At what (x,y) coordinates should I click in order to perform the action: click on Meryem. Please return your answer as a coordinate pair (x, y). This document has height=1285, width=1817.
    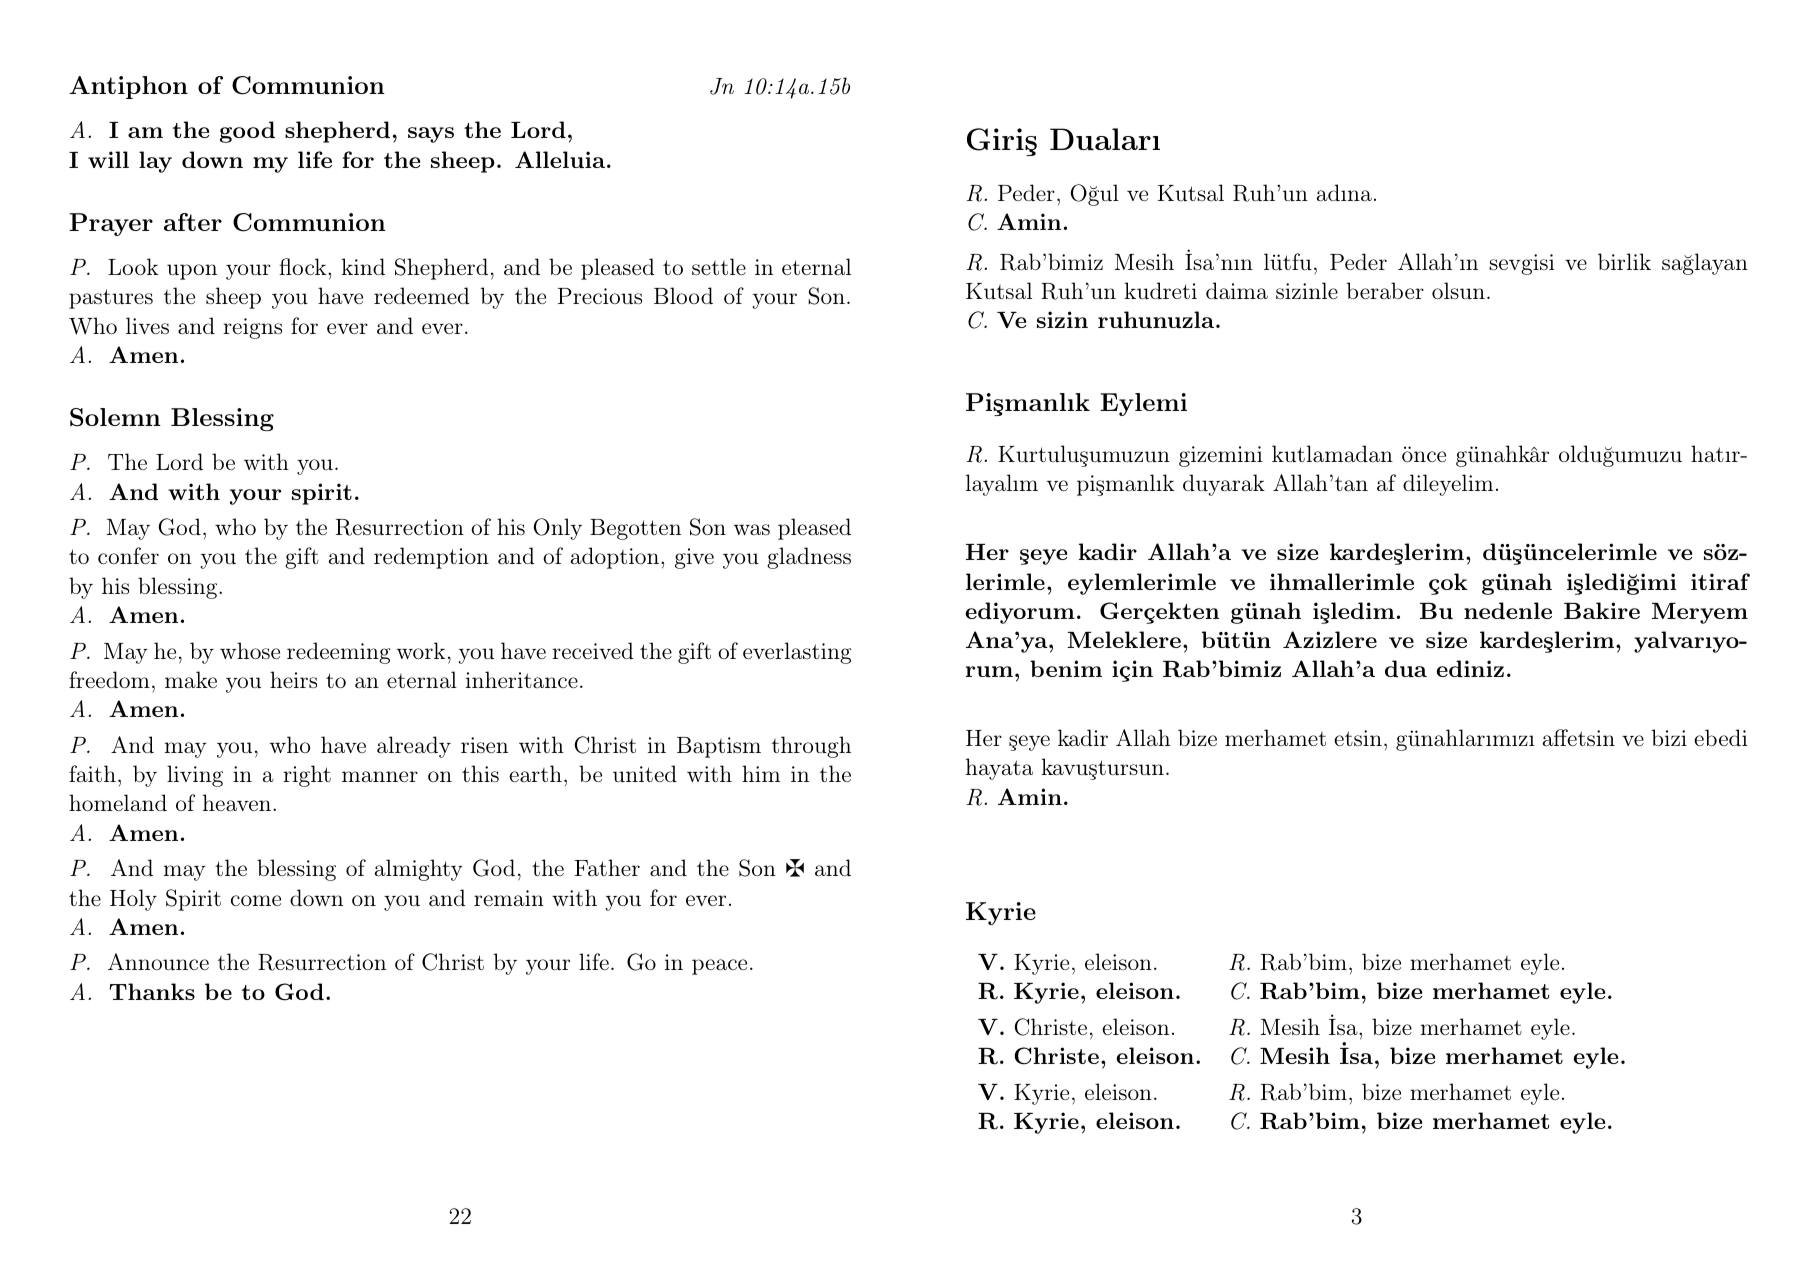
    Looking at the image, I should click on (1700, 613).
